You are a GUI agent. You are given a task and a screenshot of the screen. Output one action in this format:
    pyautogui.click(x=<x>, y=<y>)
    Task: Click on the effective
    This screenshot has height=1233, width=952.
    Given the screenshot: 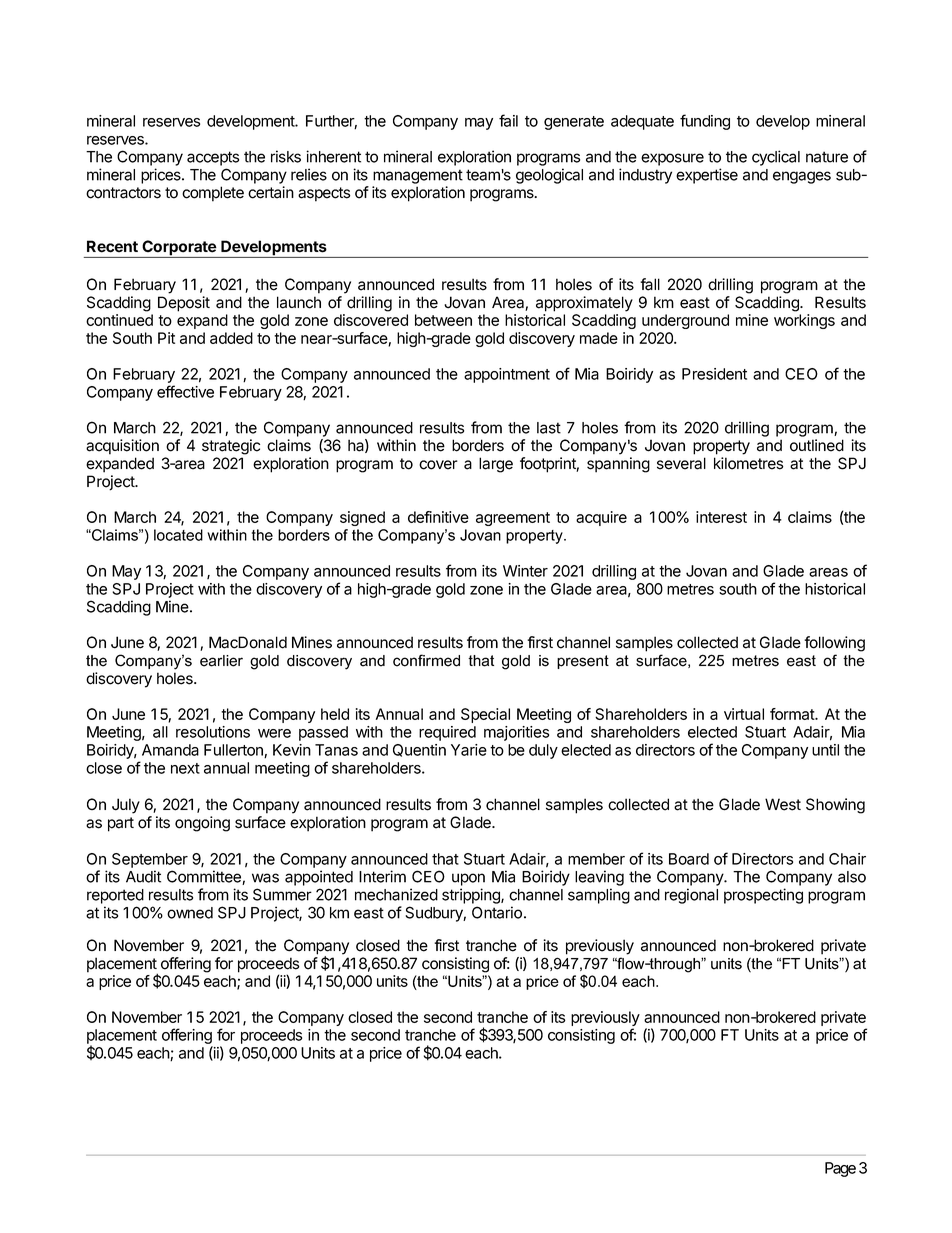 What is the action you would take?
    pyautogui.click(x=185, y=391)
